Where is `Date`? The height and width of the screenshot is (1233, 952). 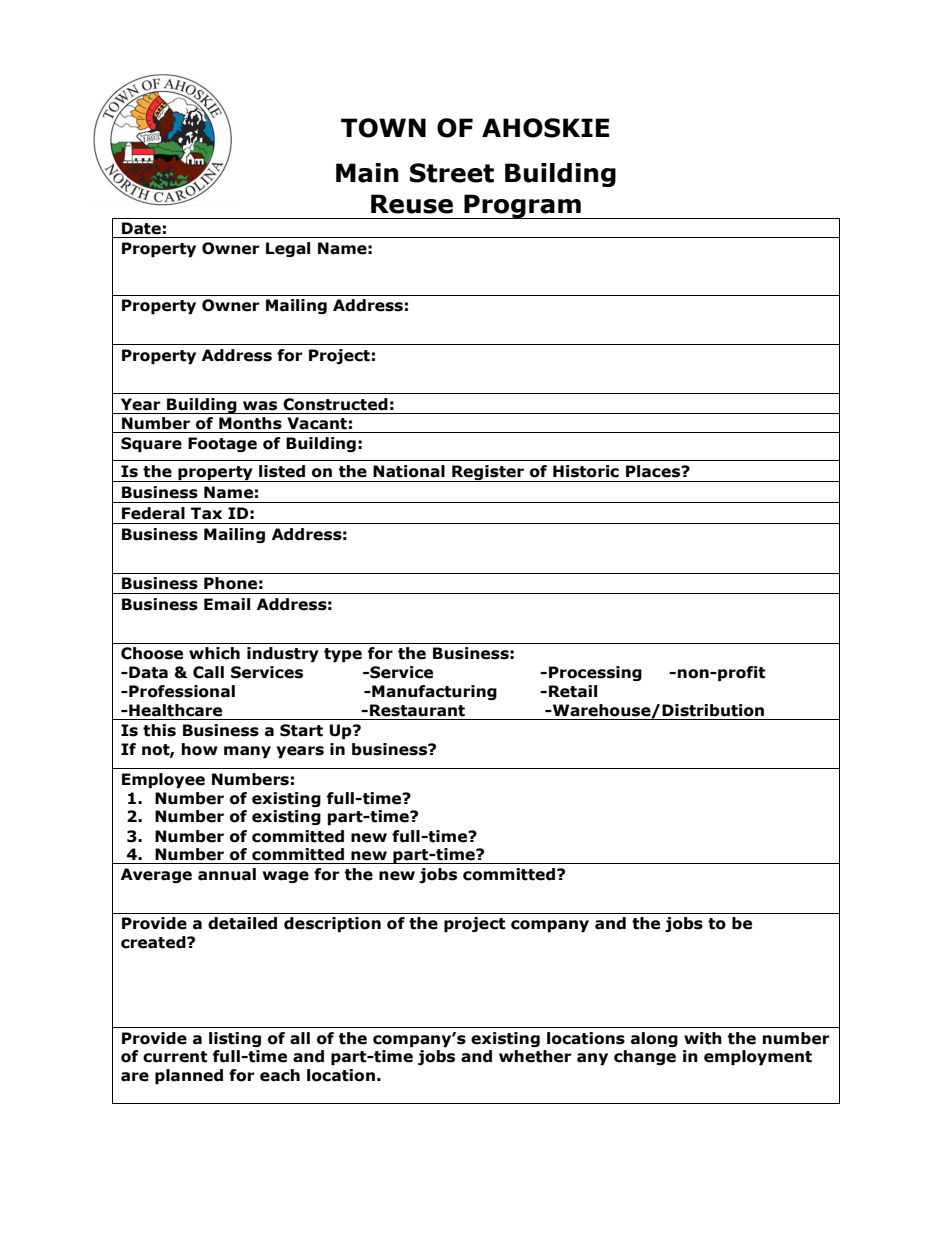
Date is located at coordinates (141, 228).
